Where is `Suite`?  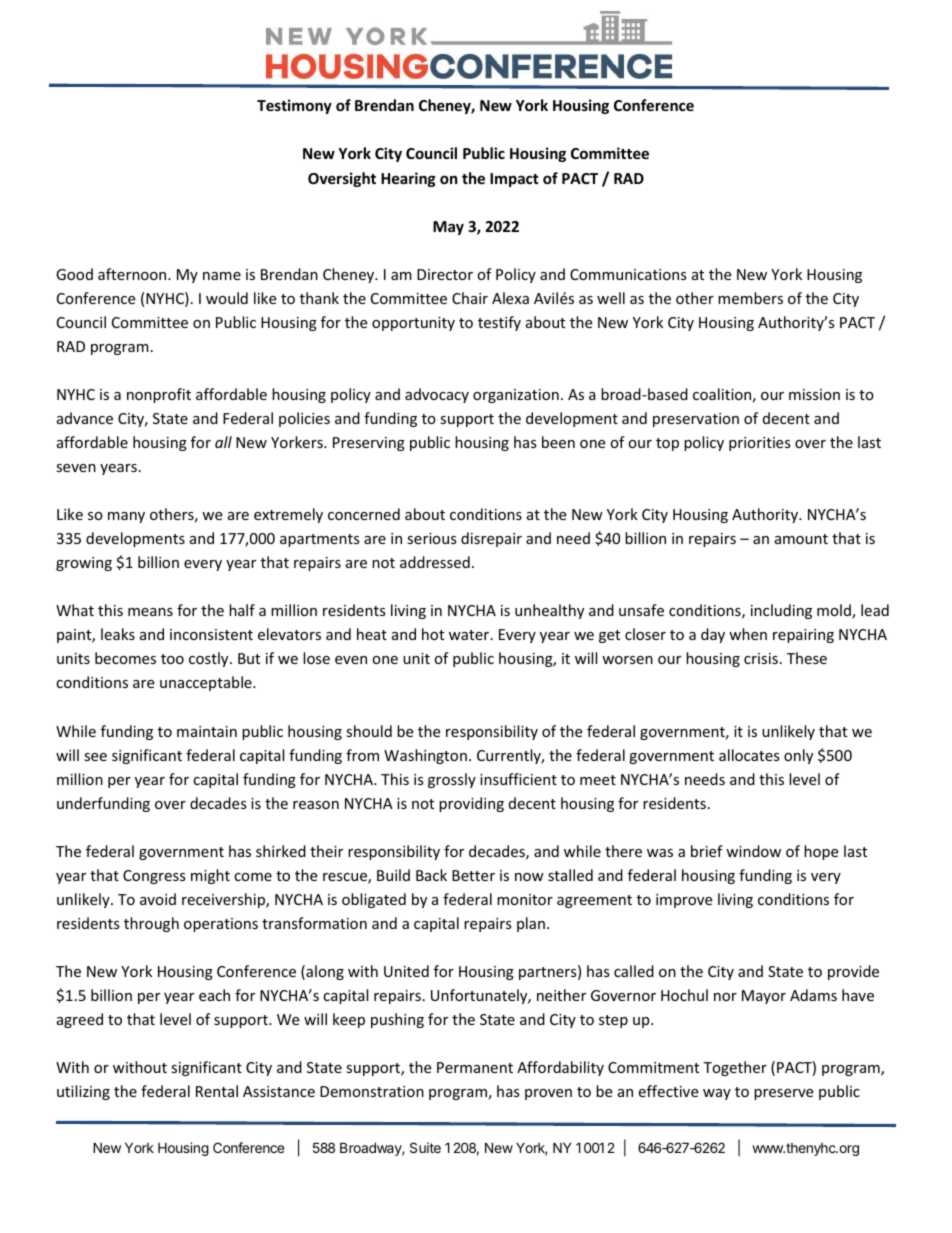
Suite is located at coordinates (425, 1147).
